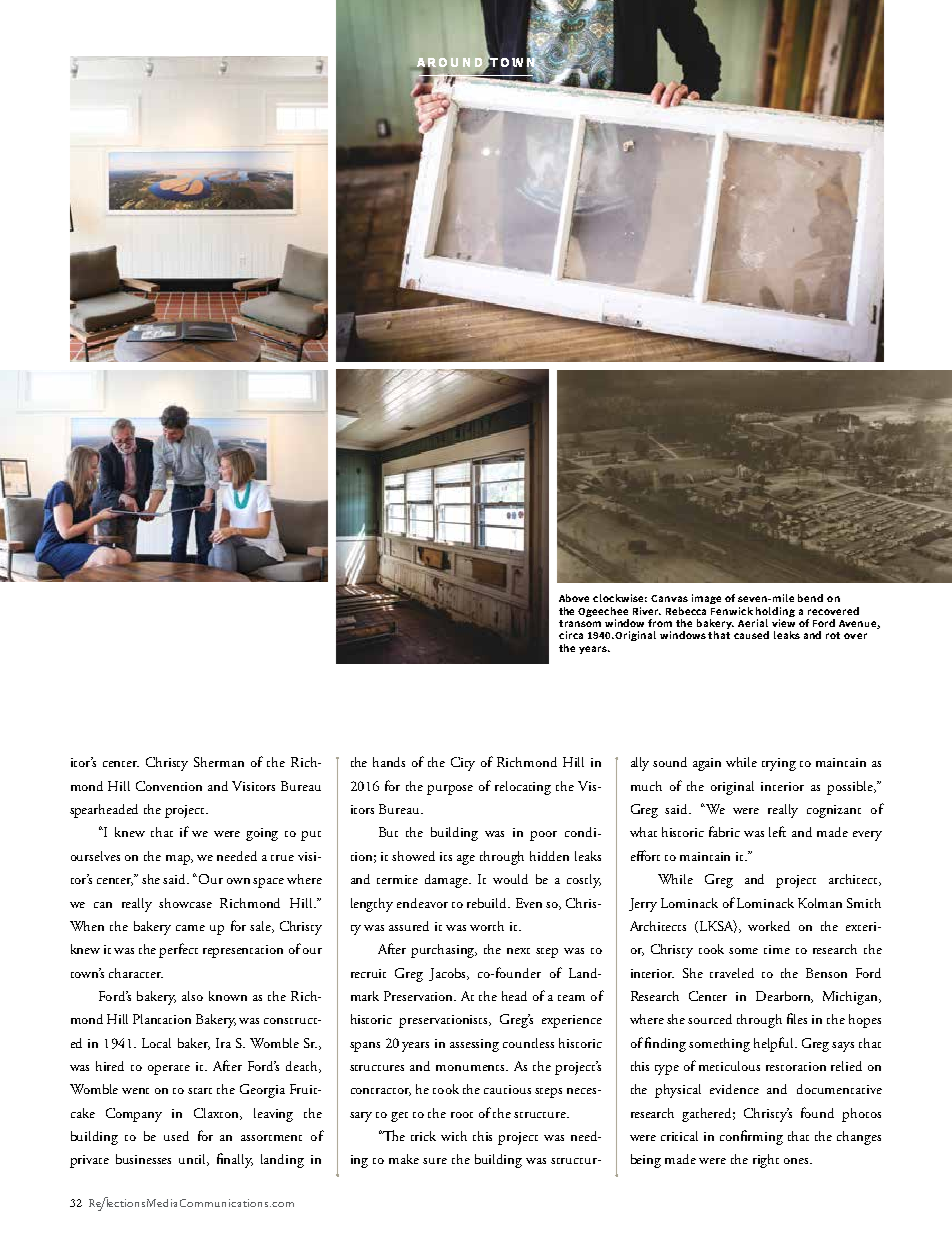 The height and width of the image is (1233, 952). Describe the element at coordinates (777, 831) in the image. I see `left` at that location.
